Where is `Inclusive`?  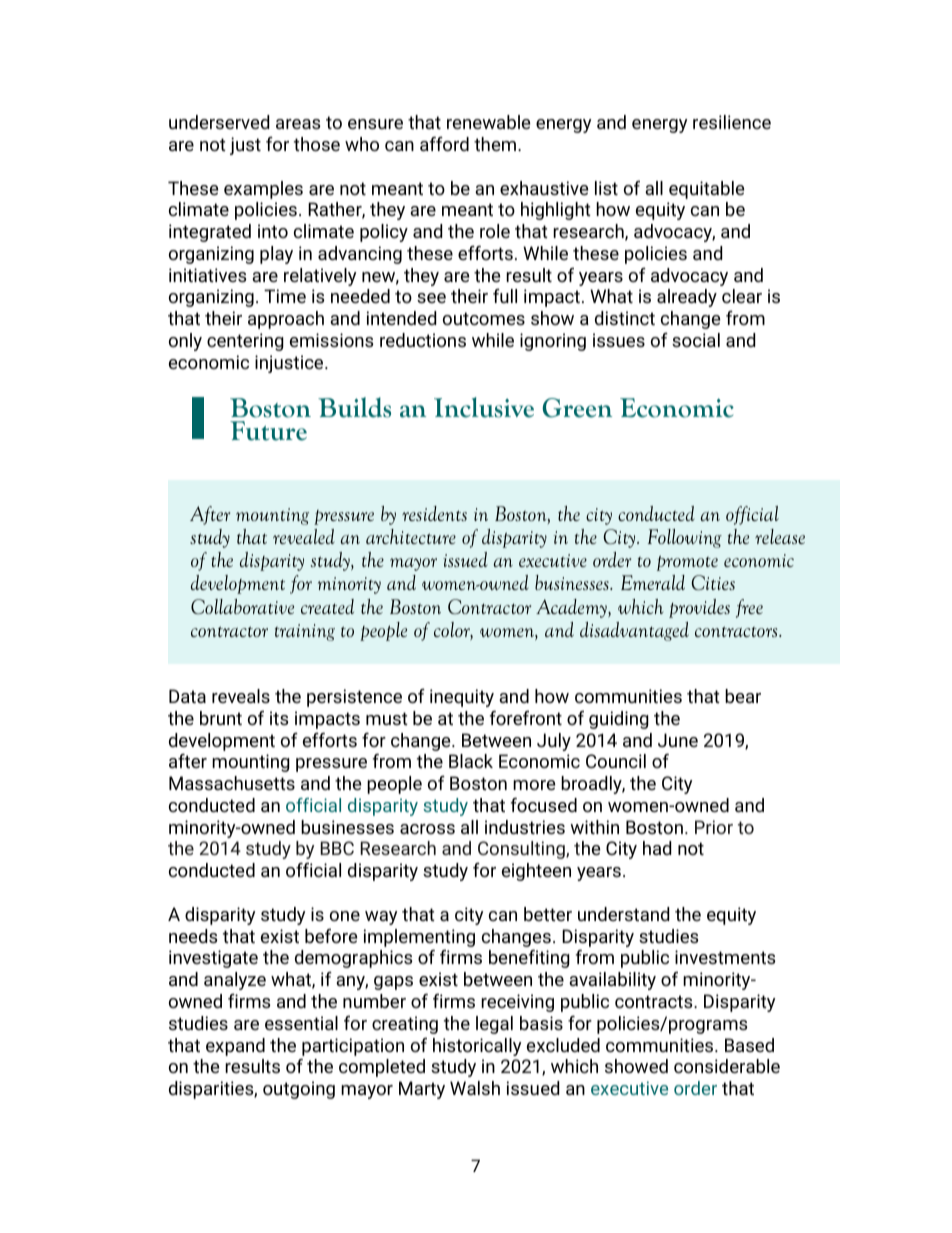
Inclusive is located at coordinates (484, 407).
